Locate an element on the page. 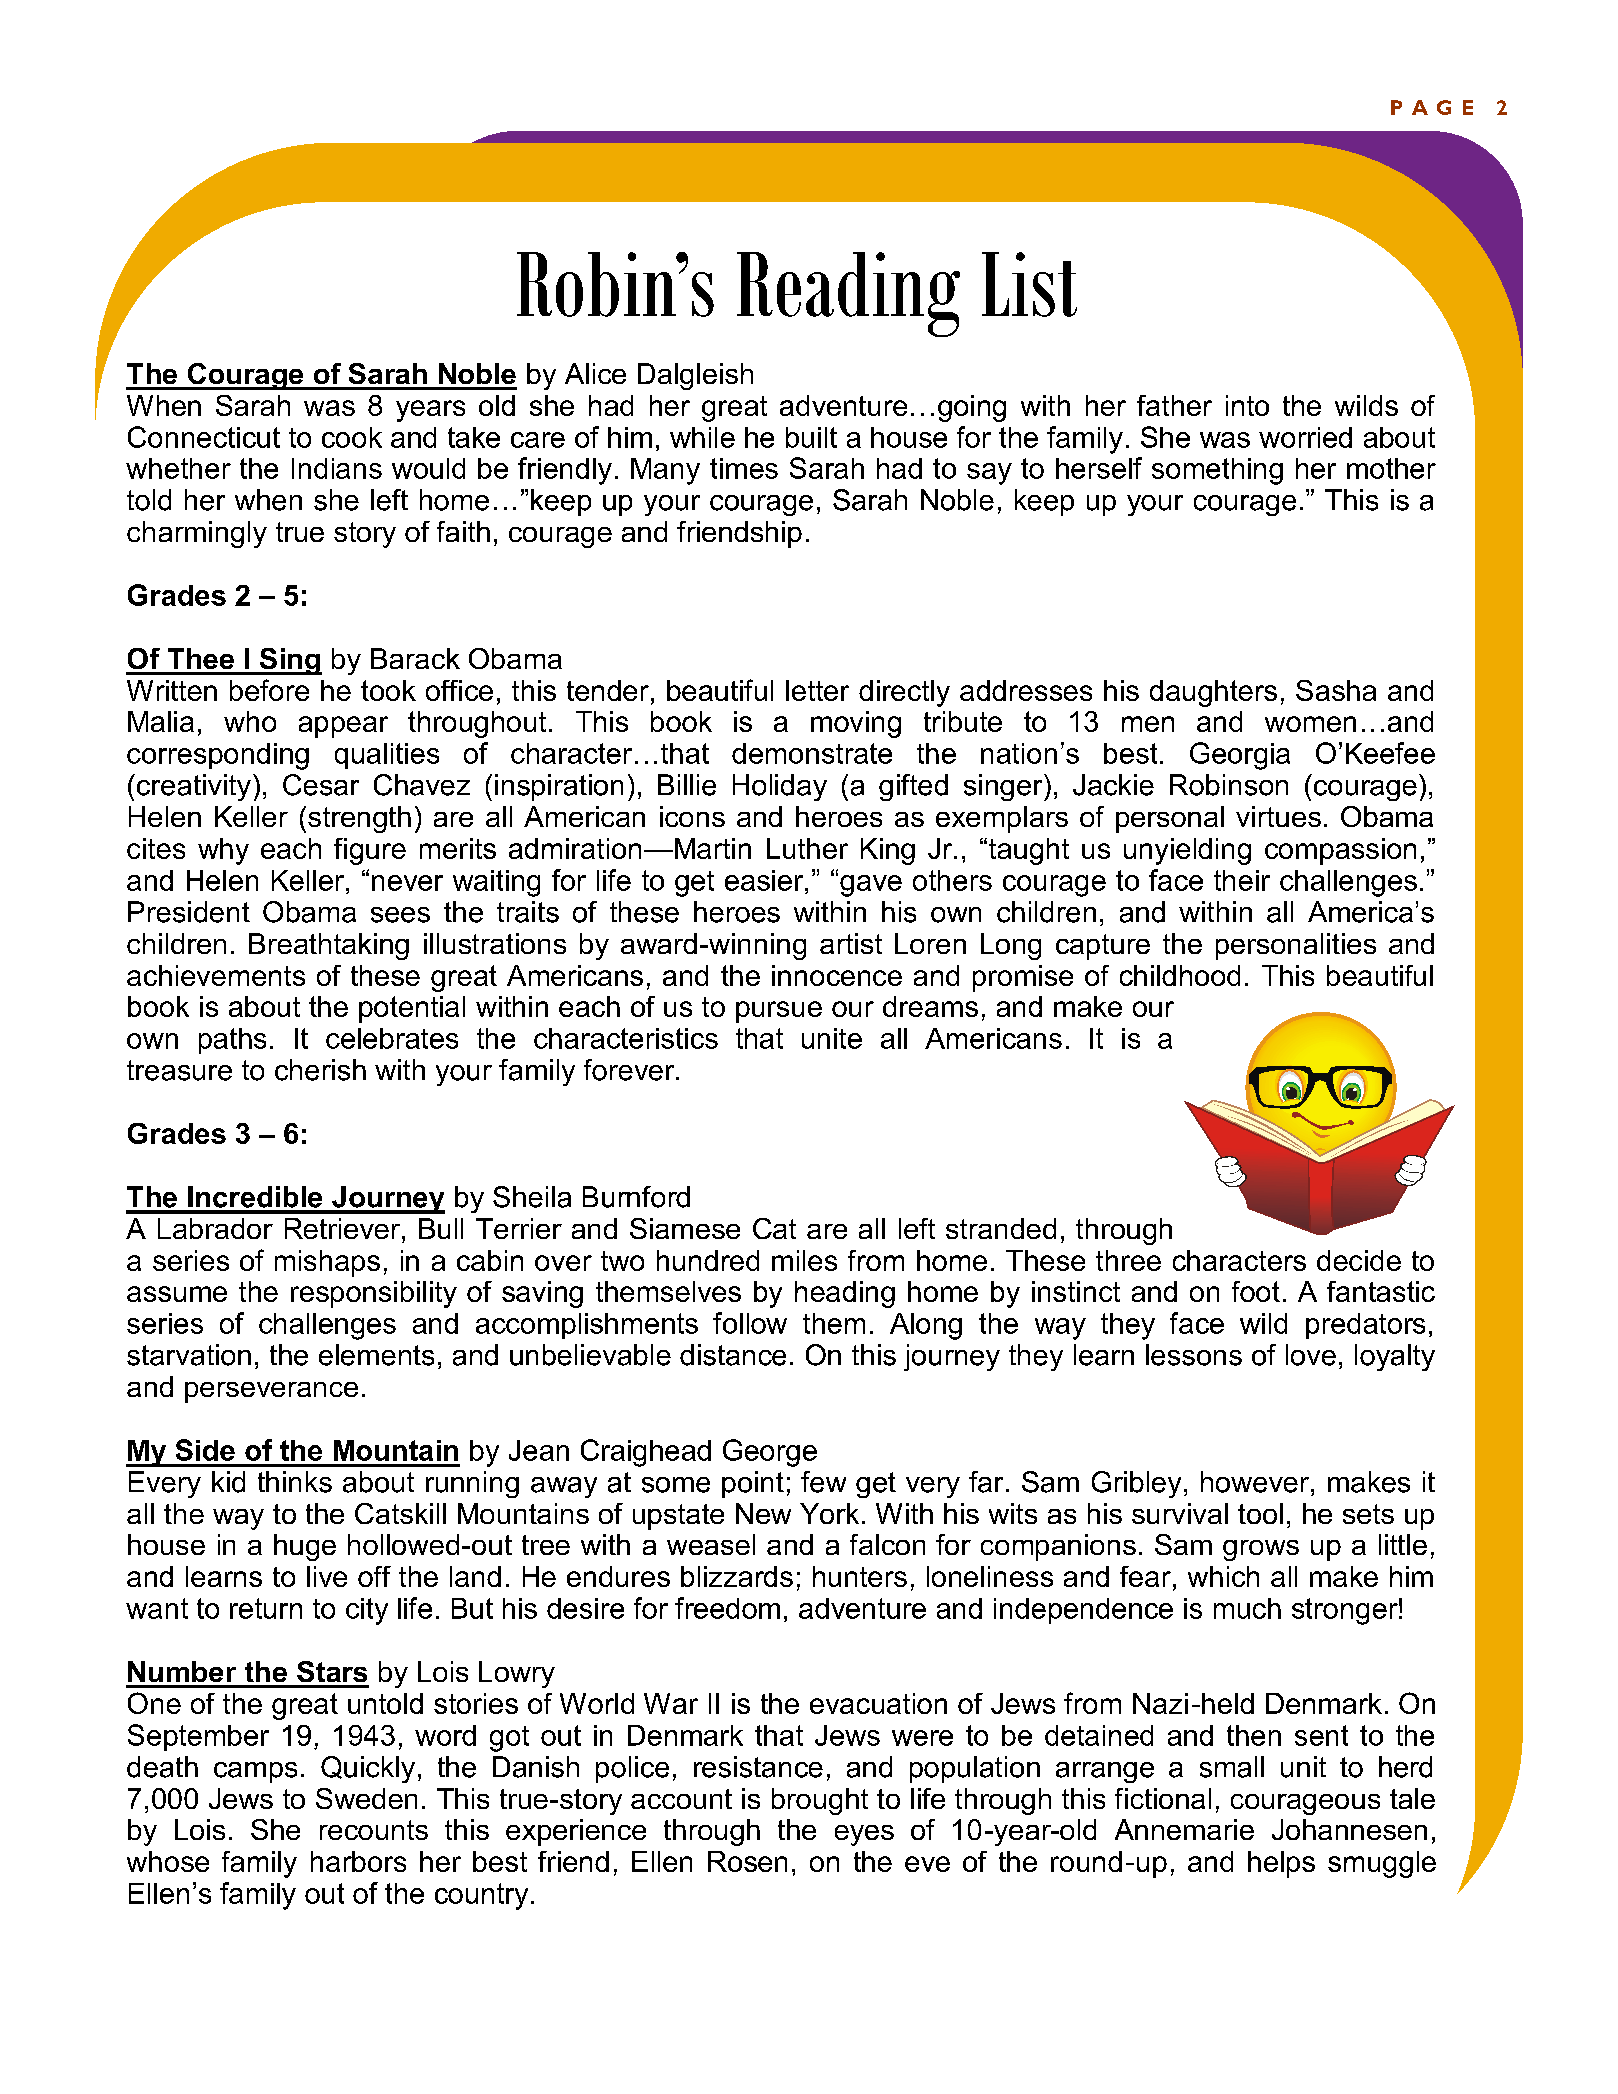  cook is located at coordinates (352, 437).
